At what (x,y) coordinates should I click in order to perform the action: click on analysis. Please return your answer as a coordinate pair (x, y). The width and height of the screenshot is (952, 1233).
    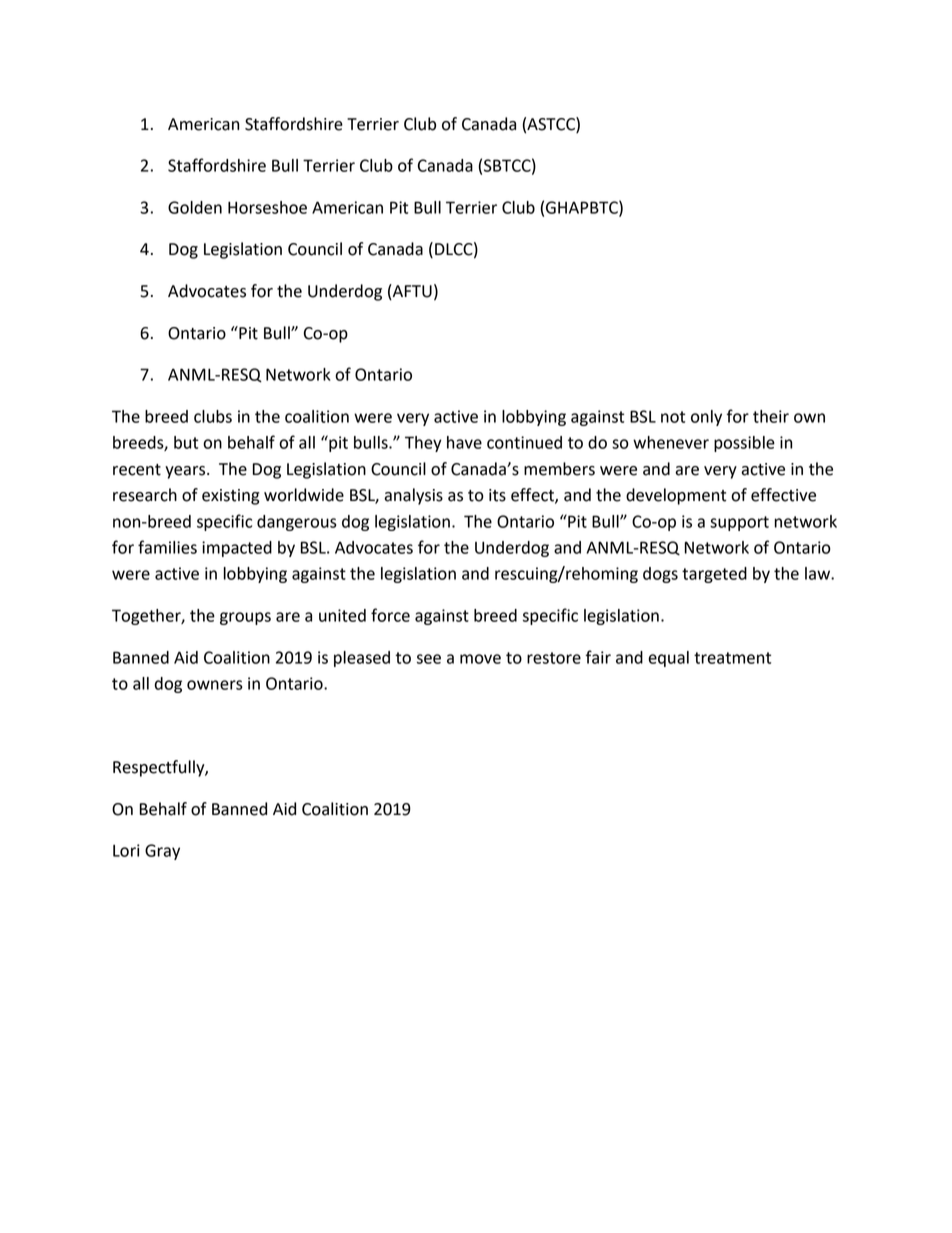
    Looking at the image, I should click on (413, 496).
